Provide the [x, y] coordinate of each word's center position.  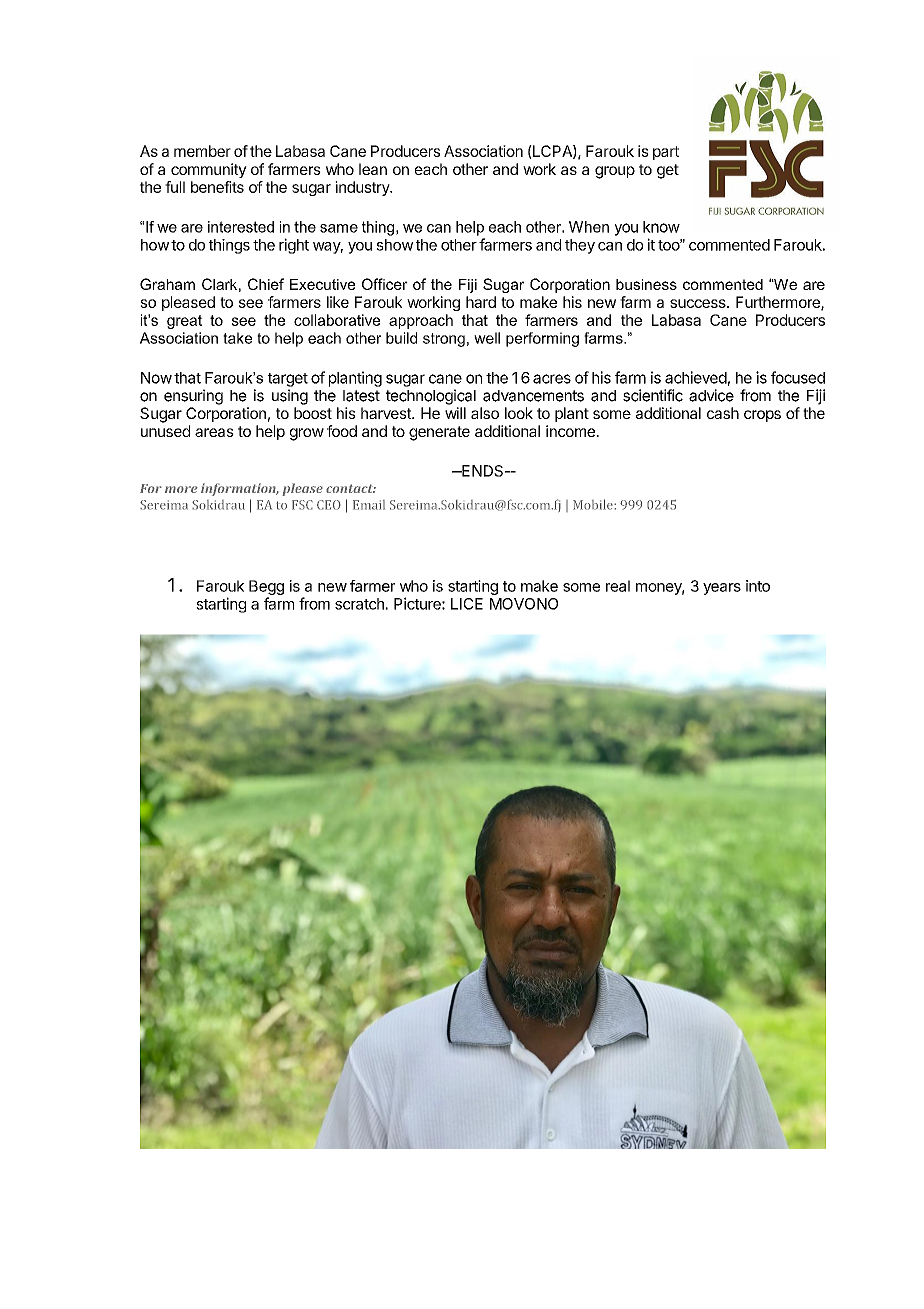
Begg [266, 587]
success [699, 303]
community [209, 170]
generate [439, 433]
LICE [467, 604]
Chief [266, 284]
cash [723, 413]
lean [373, 169]
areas [214, 432]
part [666, 153]
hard [481, 302]
